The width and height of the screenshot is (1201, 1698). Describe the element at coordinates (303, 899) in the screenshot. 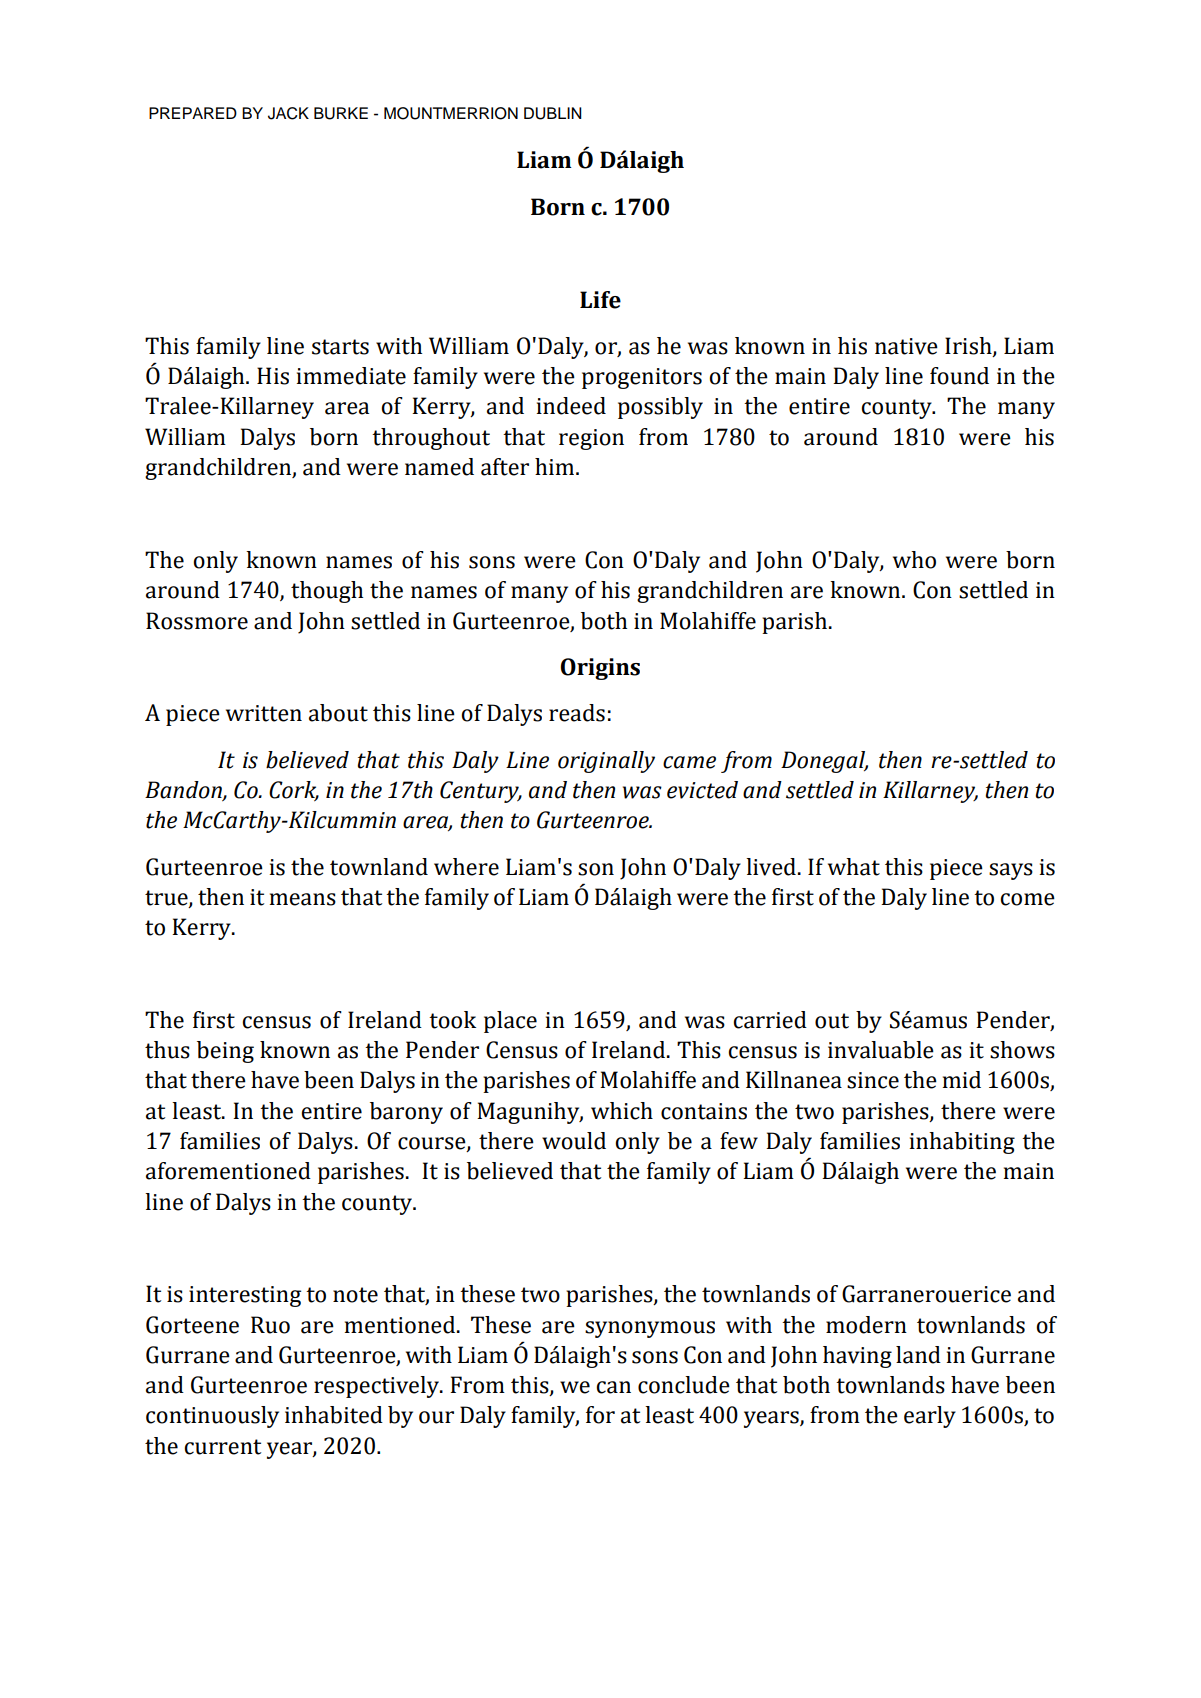

I see `means` at that location.
